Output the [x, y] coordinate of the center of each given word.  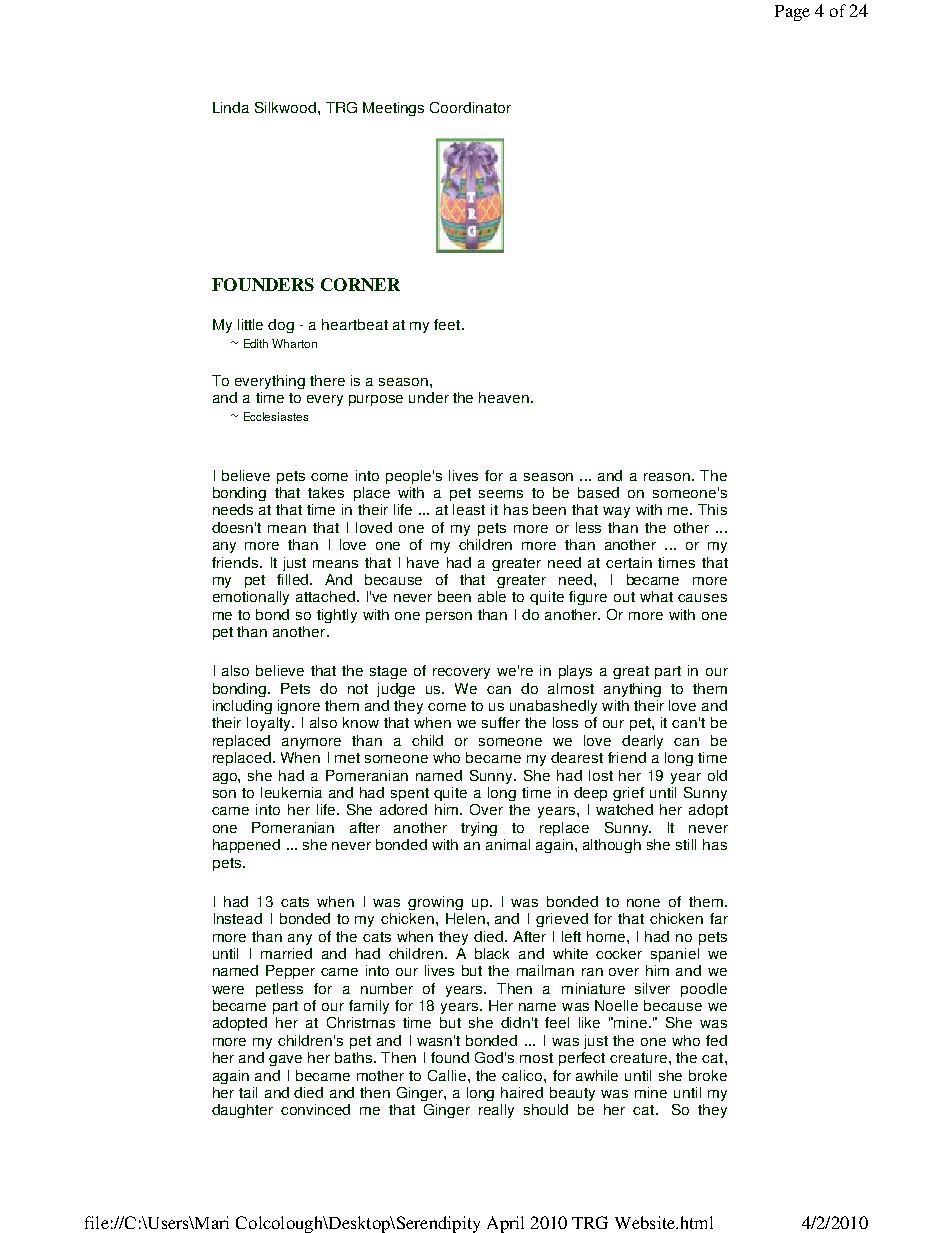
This [712, 509]
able [492, 596]
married [286, 953]
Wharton [294, 343]
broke [708, 1075]
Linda [231, 107]
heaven [505, 397]
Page [792, 13]
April [505, 1224]
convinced [315, 1109]
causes [702, 598]
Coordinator [470, 107]
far [719, 918]
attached [325, 596]
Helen [465, 918]
